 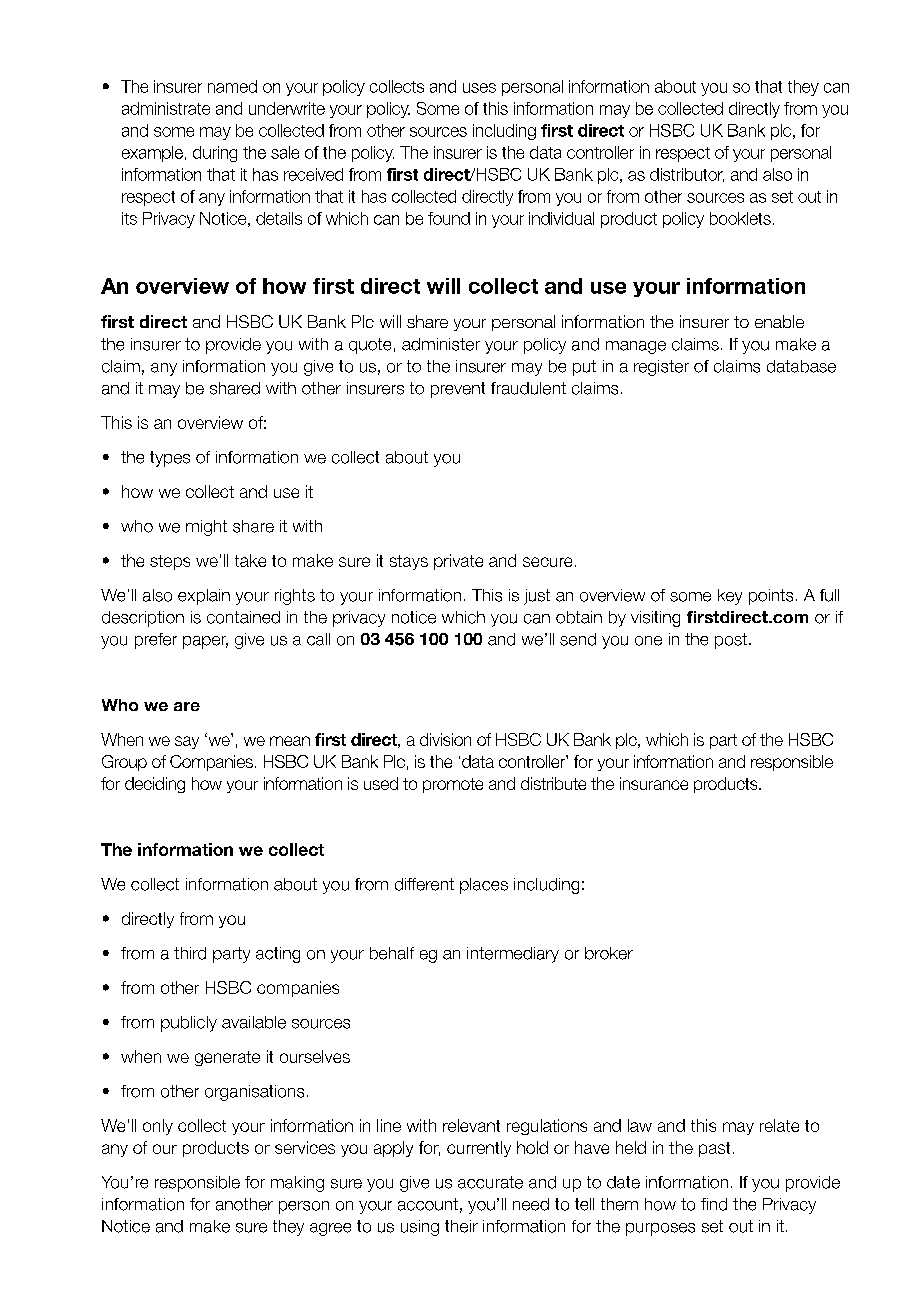 I want to click on intermediary, so click(x=513, y=955).
